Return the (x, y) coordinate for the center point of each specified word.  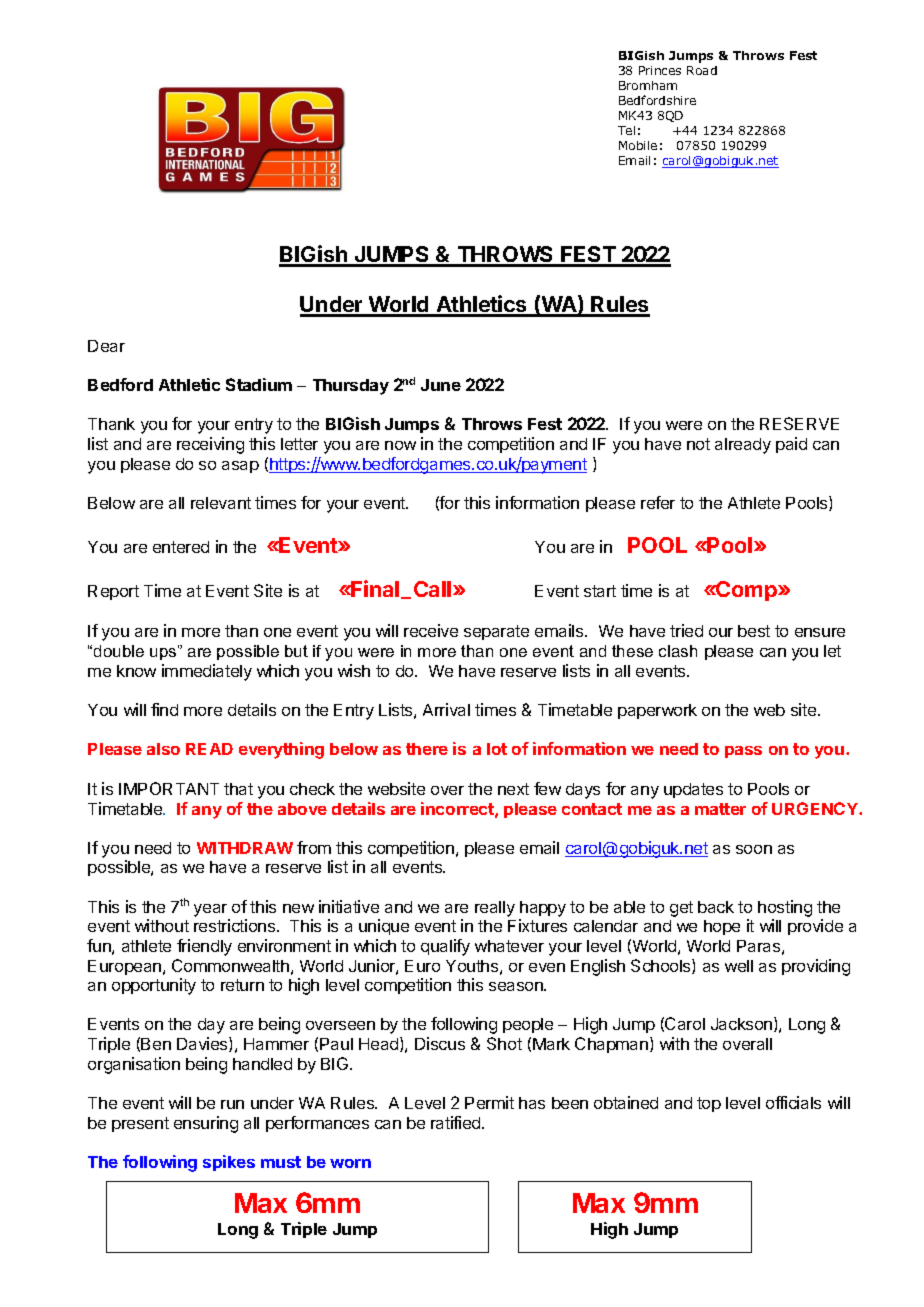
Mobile (638, 145)
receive (431, 630)
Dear (106, 346)
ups (164, 653)
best (754, 631)
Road (702, 70)
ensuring (206, 1124)
